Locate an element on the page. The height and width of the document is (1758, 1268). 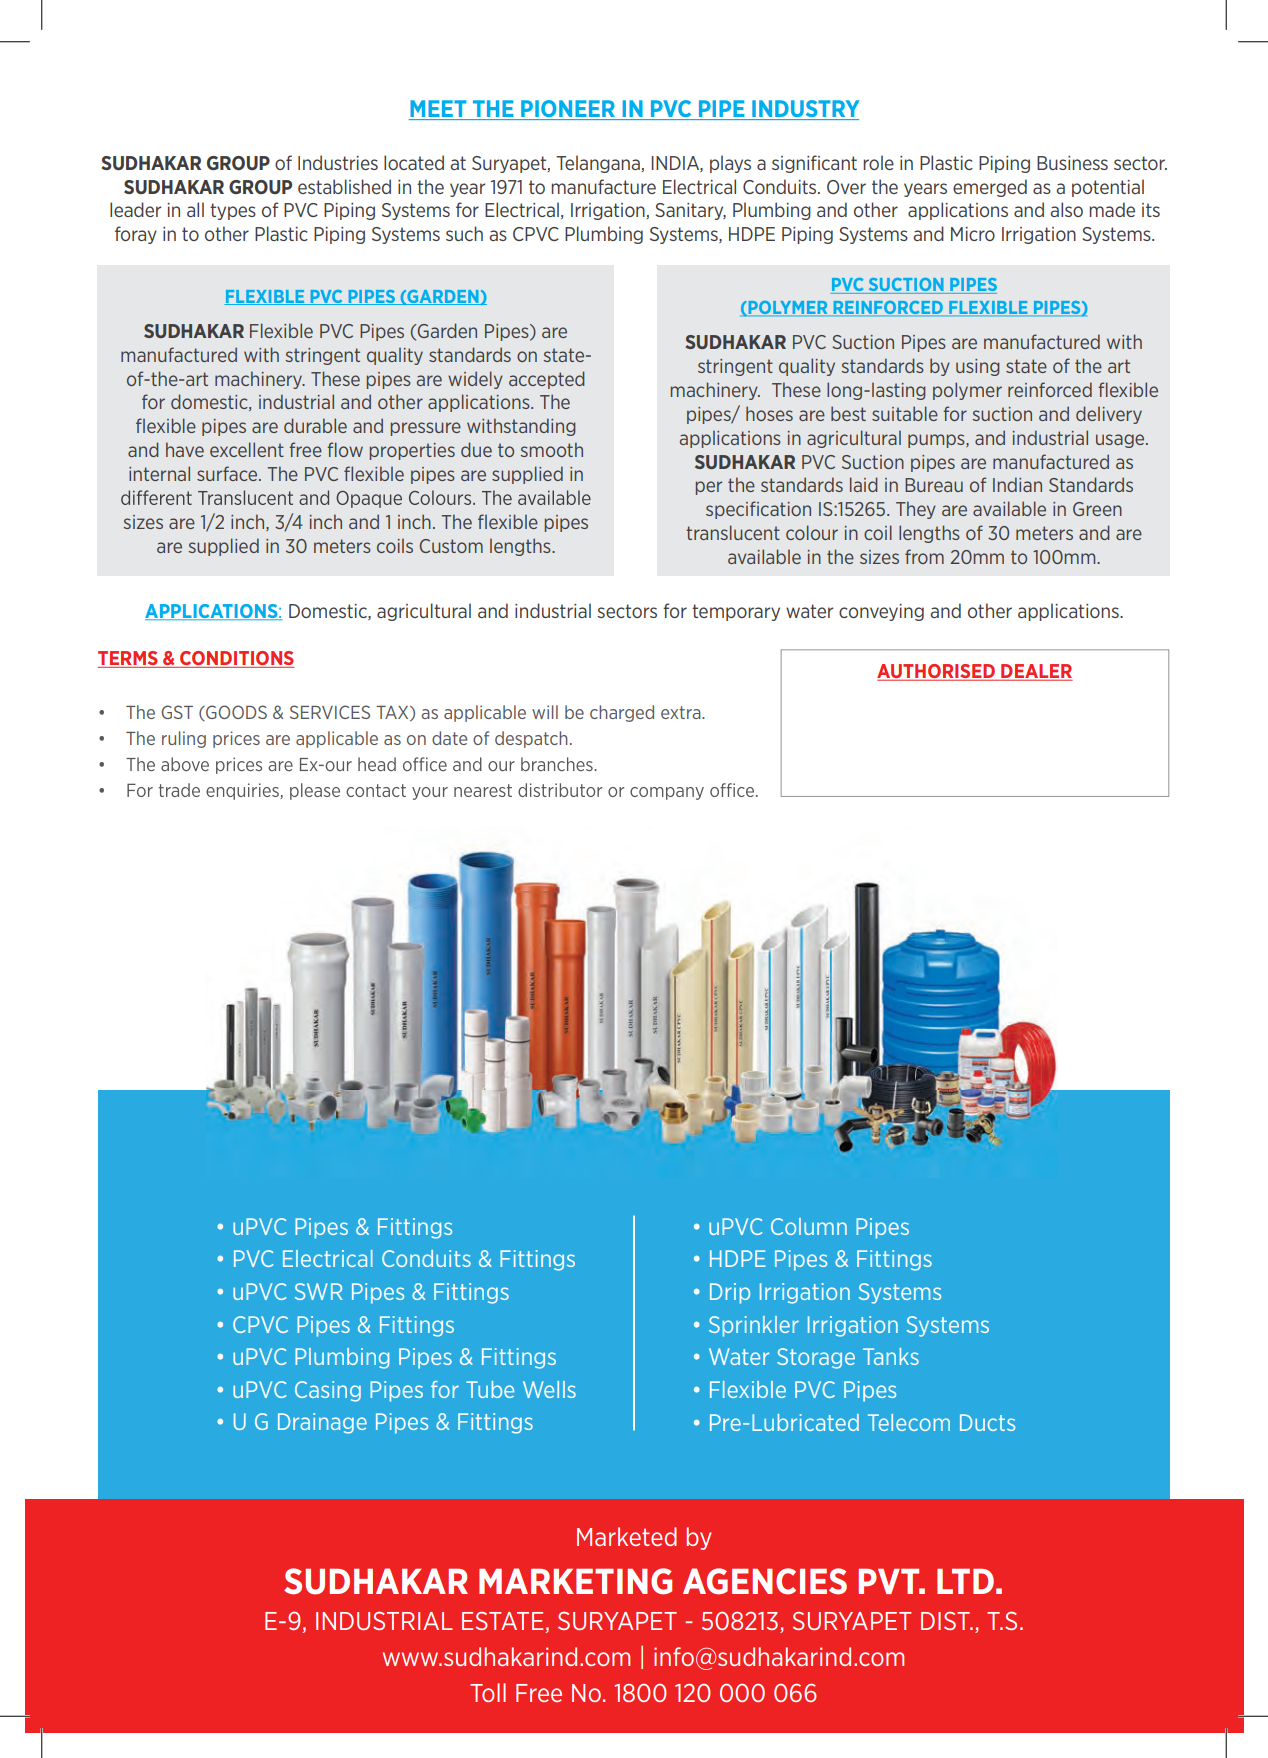
Toll is located at coordinates (488, 1692).
